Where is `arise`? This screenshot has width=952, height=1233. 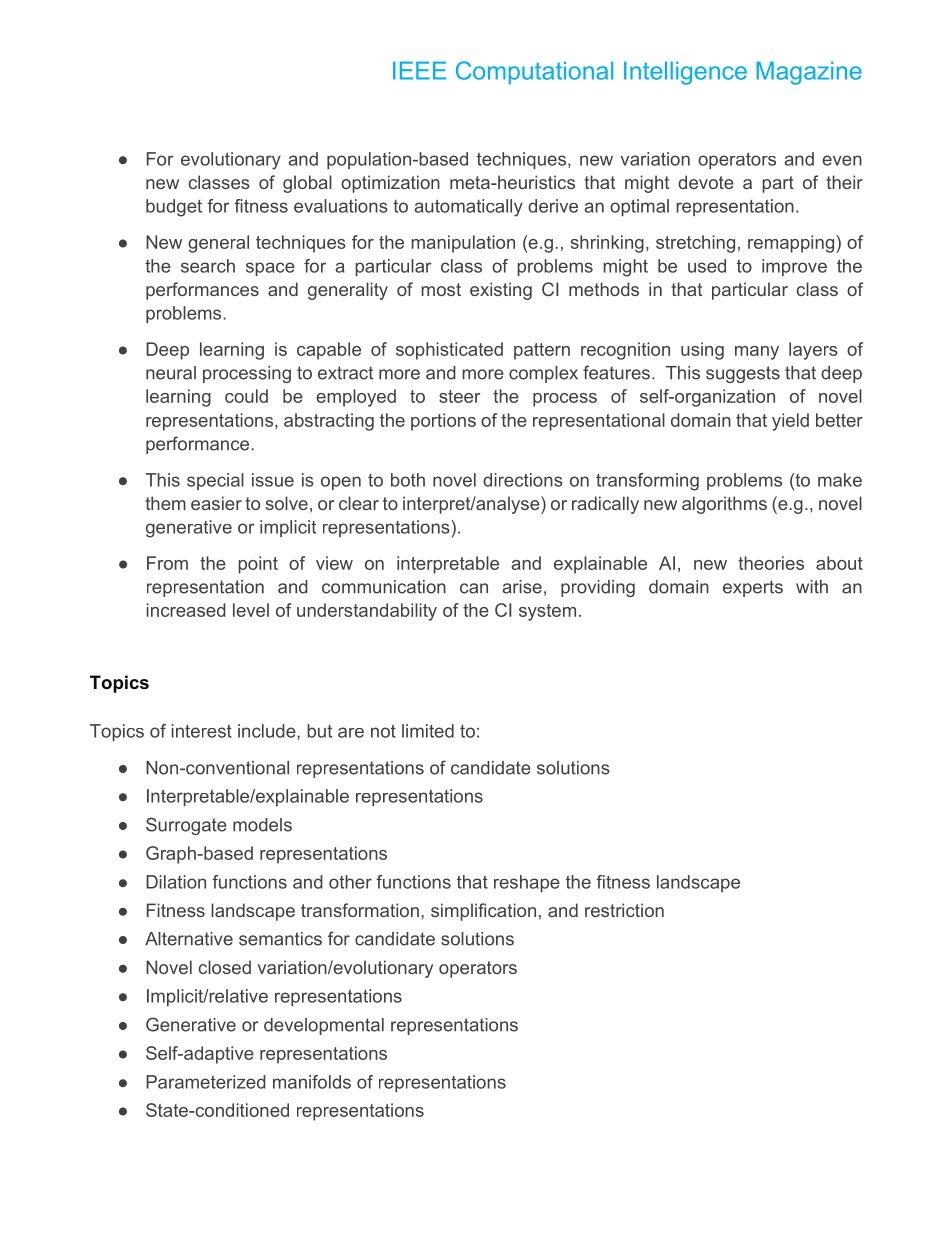 arise is located at coordinates (522, 587).
